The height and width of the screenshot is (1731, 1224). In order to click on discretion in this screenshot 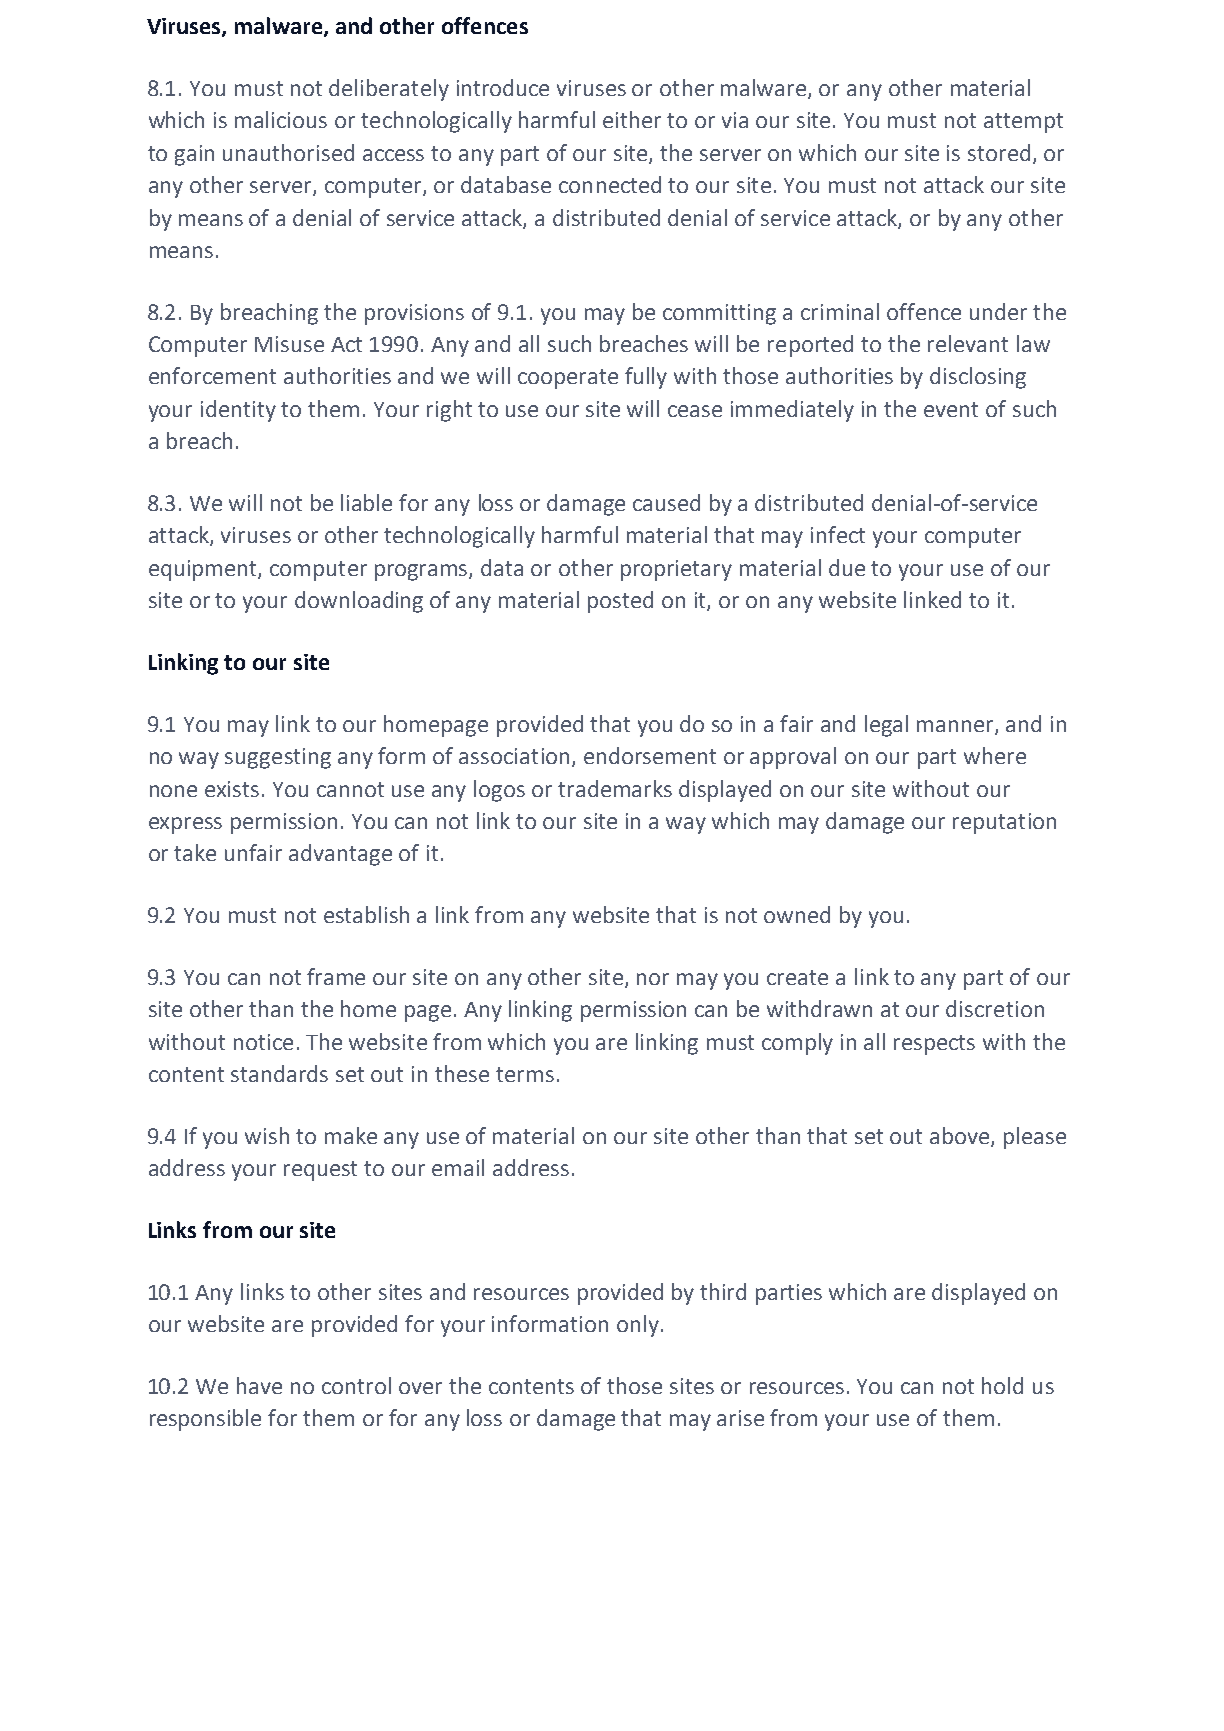, I will do `click(995, 1008)`.
